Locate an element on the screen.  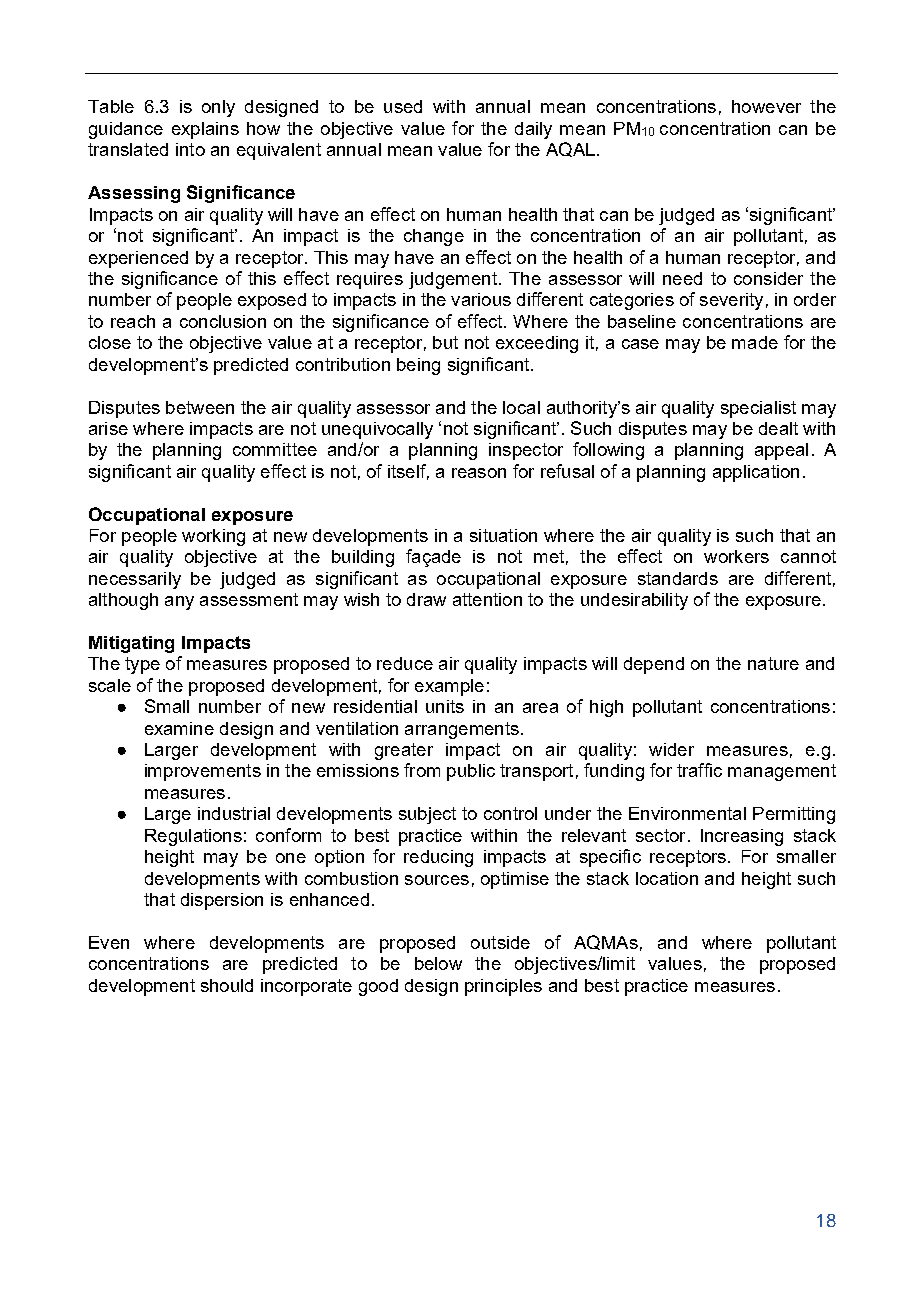
made is located at coordinates (755, 342).
